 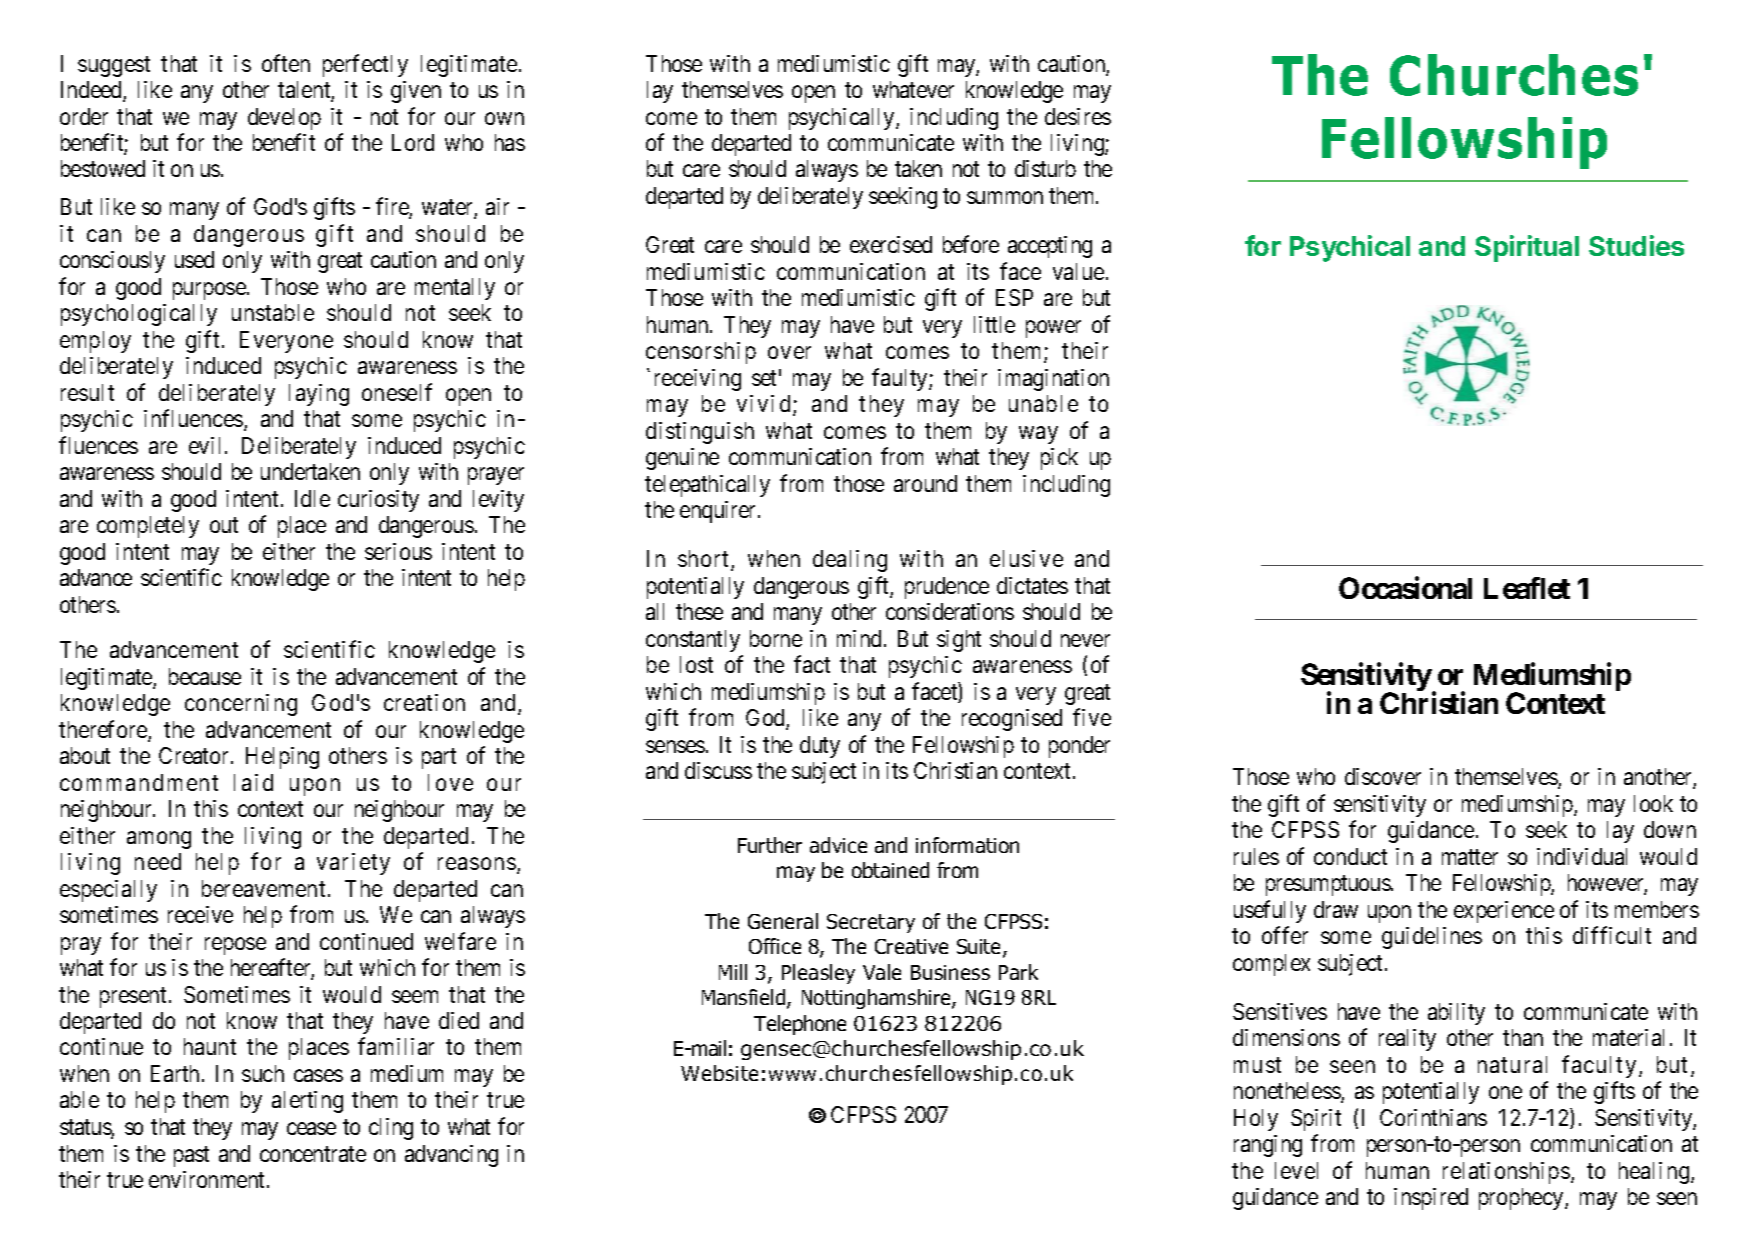 I want to click on Occasional, so click(x=1405, y=588).
